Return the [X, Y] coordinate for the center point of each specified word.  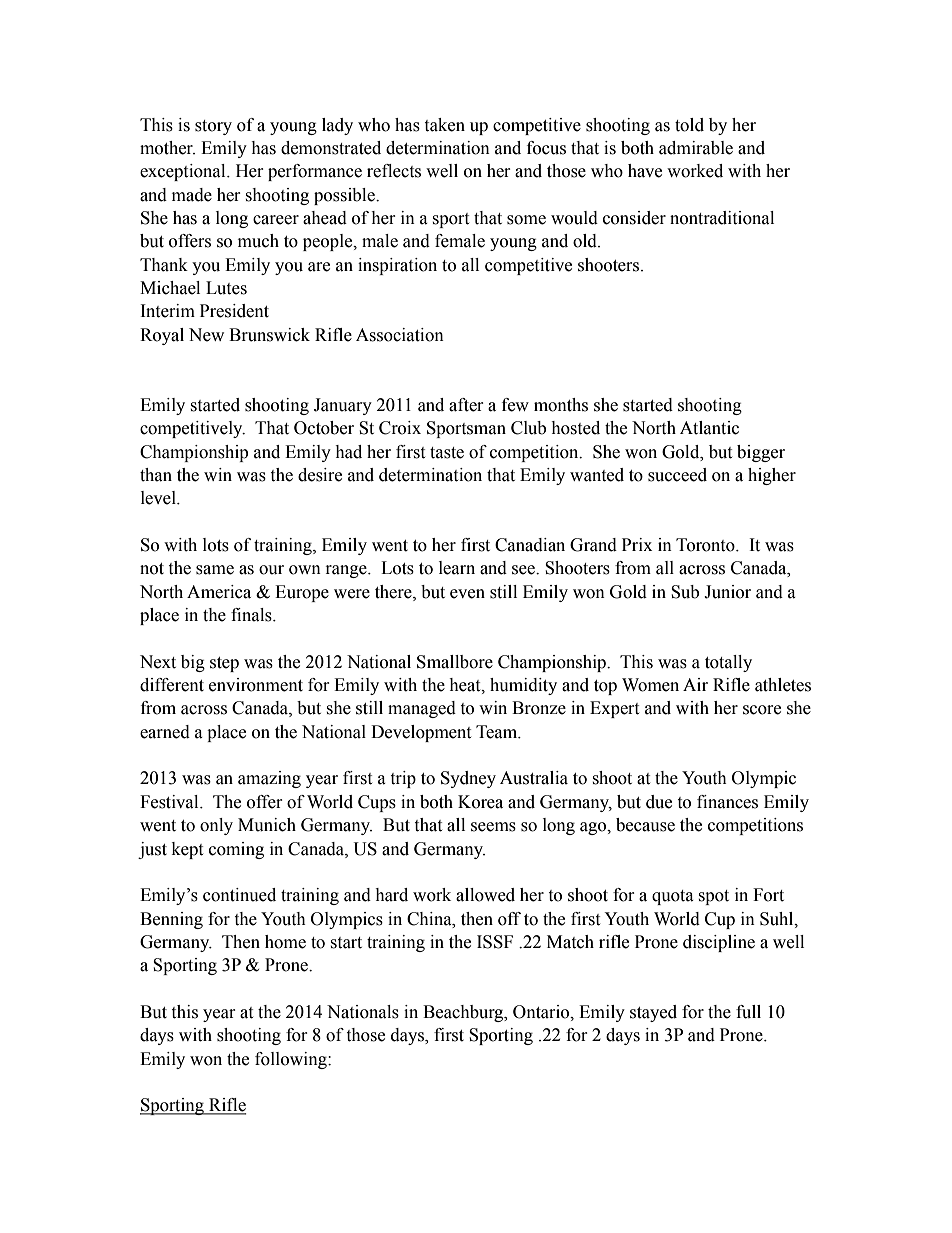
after [466, 405]
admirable [696, 148]
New [206, 335]
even [467, 594]
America [219, 592]
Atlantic [709, 428]
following [292, 1060]
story [213, 127]
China [430, 919]
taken [444, 125]
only [216, 826]
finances [727, 802]
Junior [727, 592]
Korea [480, 802]
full [748, 1012]
